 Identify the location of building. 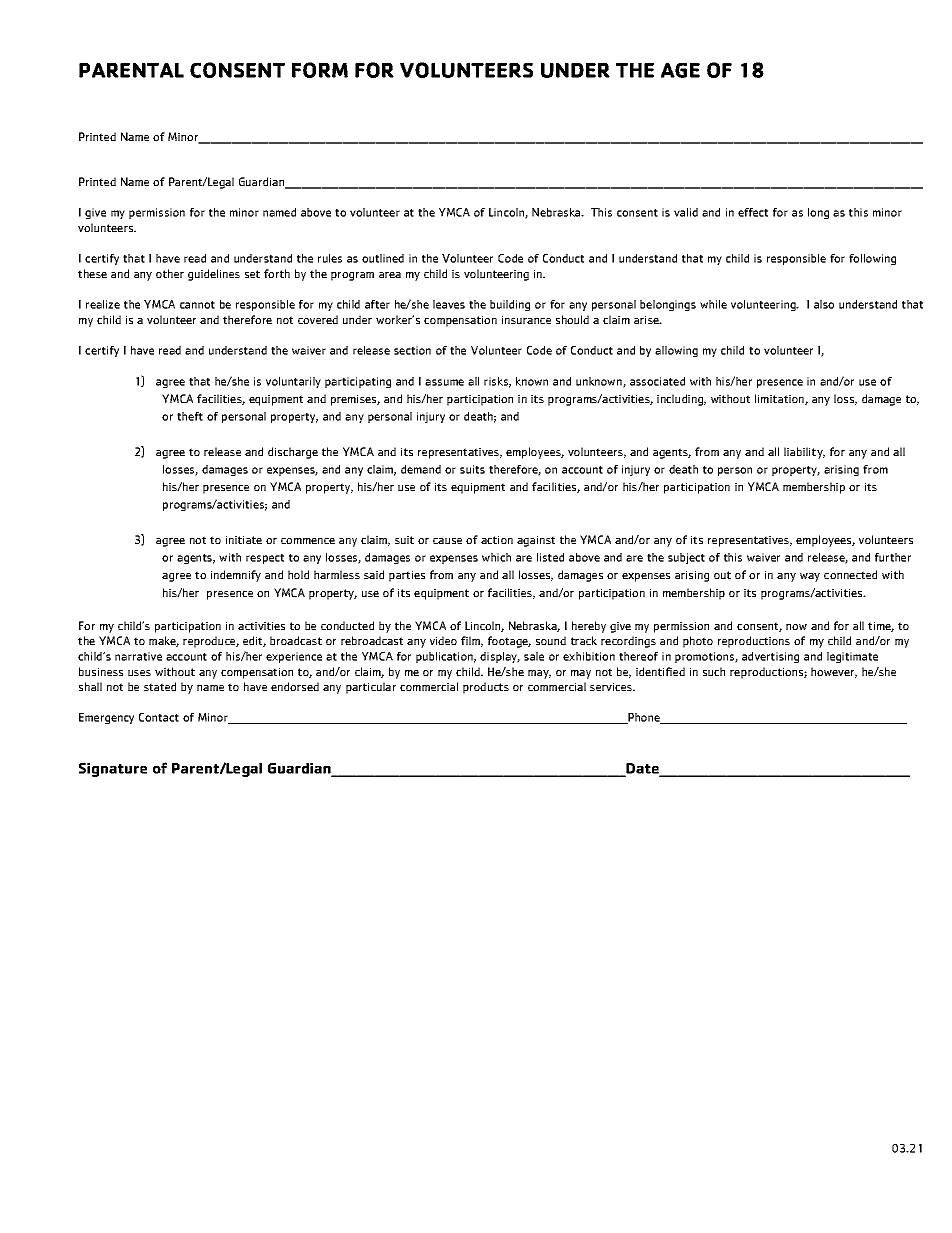
(510, 305).
